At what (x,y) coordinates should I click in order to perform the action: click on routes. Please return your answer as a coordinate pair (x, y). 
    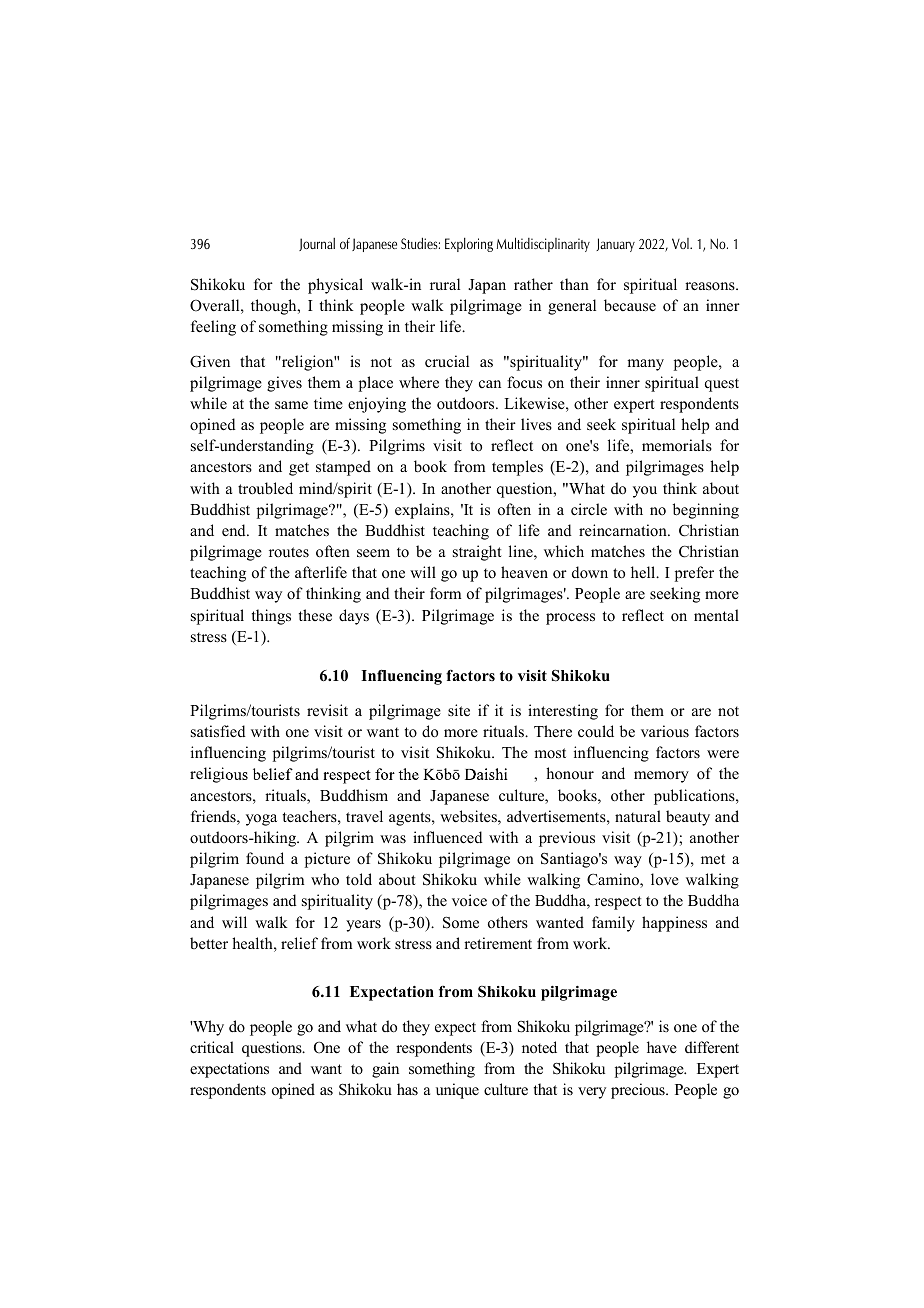
    Looking at the image, I should click on (289, 552).
